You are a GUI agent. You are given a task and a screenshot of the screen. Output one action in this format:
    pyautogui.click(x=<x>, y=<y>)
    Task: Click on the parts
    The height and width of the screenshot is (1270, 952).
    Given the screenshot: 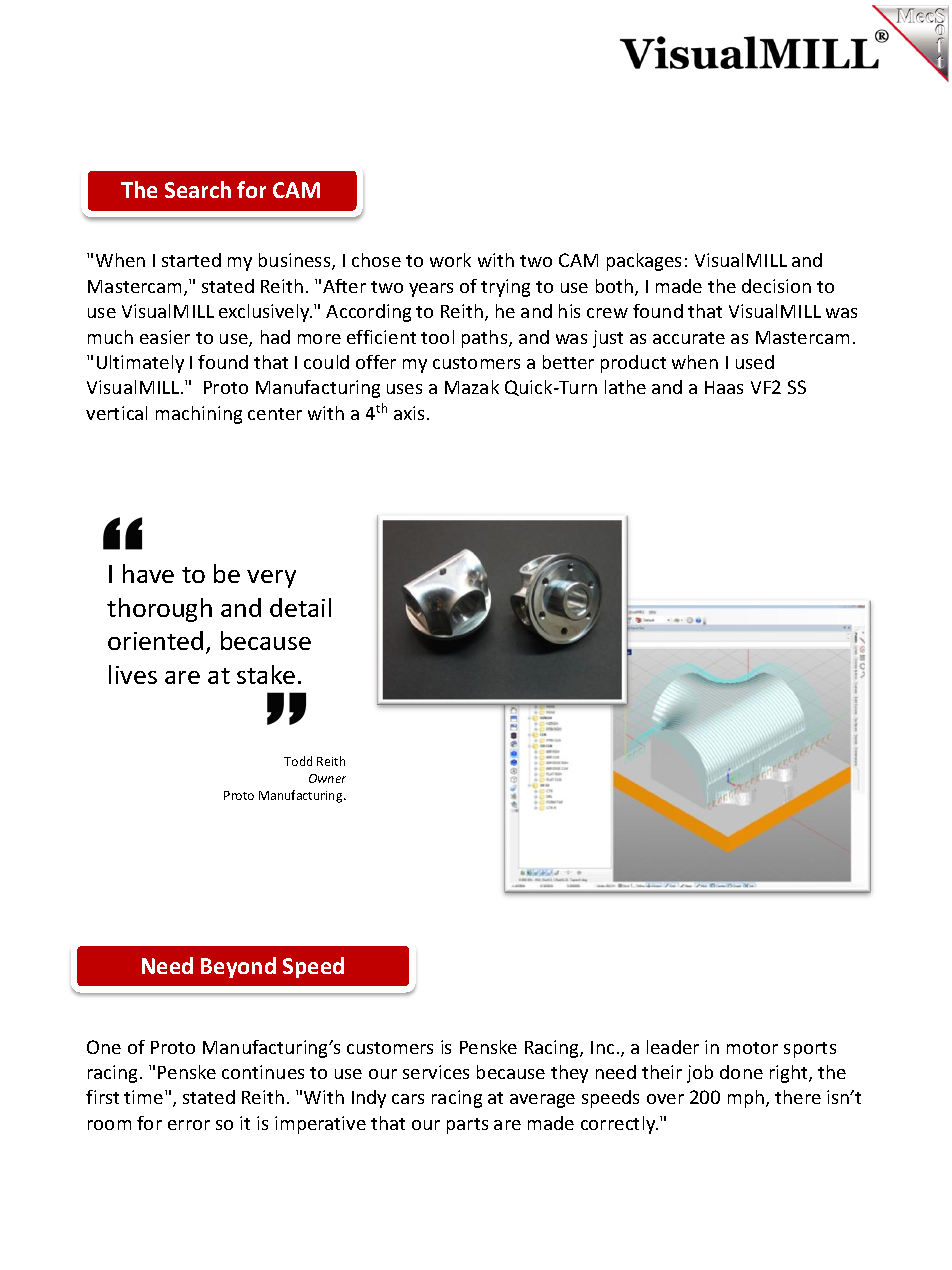 What is the action you would take?
    pyautogui.click(x=467, y=1126)
